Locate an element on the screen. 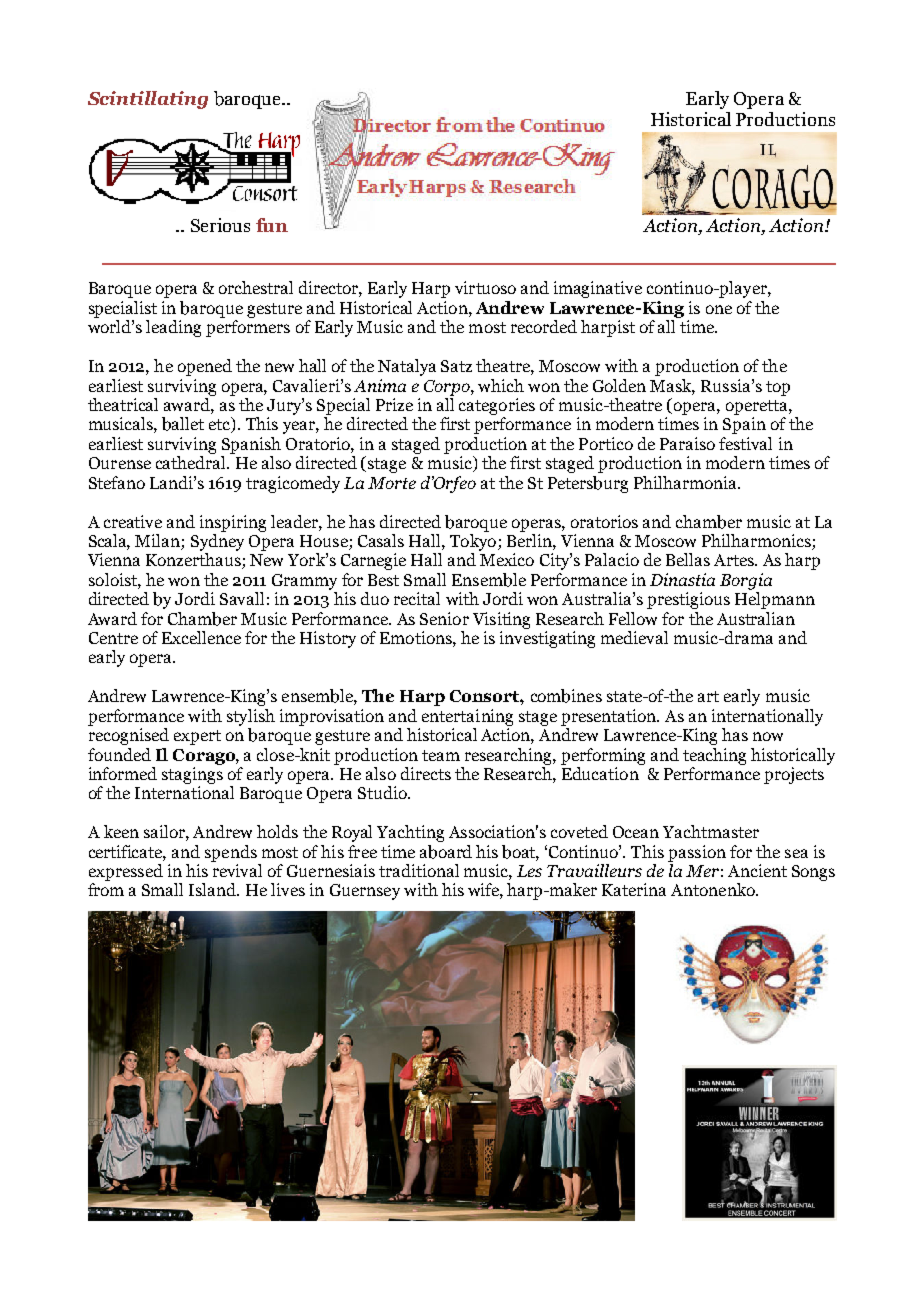 This screenshot has height=1308, width=924. opened is located at coordinates (205, 367).
